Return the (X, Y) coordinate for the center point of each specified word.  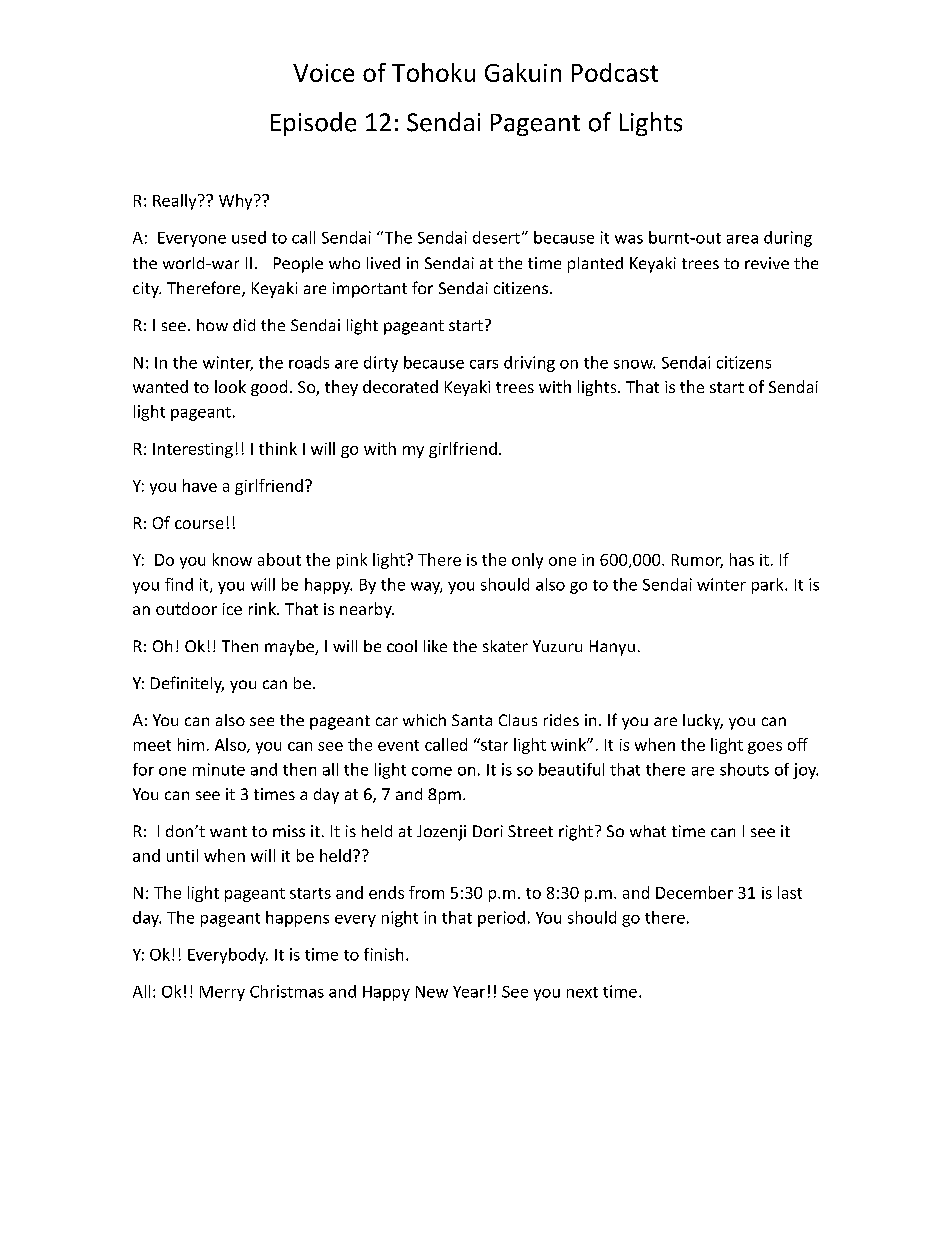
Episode (313, 124)
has (742, 559)
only (527, 561)
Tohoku (433, 72)
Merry (222, 993)
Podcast (615, 72)
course (199, 524)
